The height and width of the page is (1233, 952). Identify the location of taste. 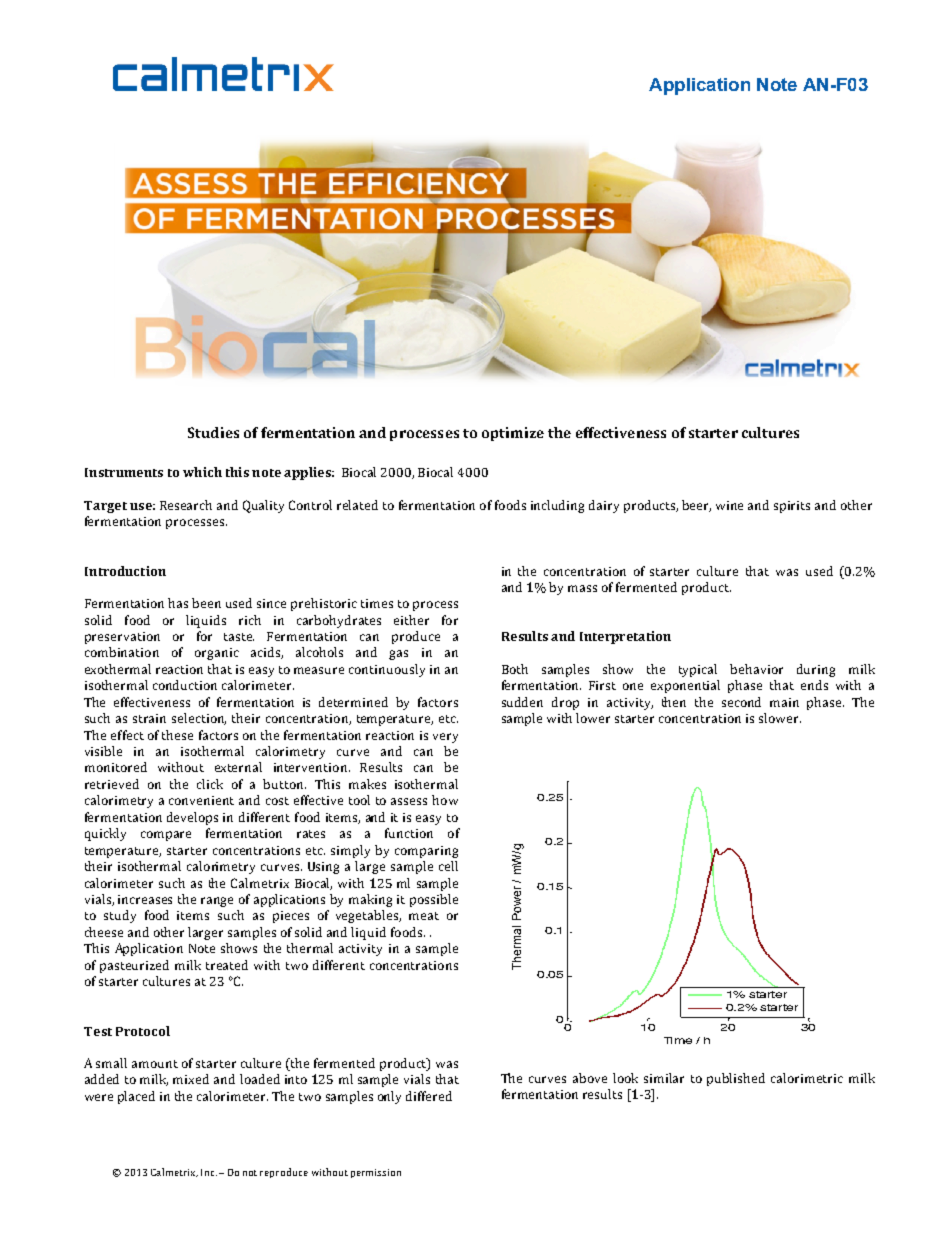
(239, 637).
